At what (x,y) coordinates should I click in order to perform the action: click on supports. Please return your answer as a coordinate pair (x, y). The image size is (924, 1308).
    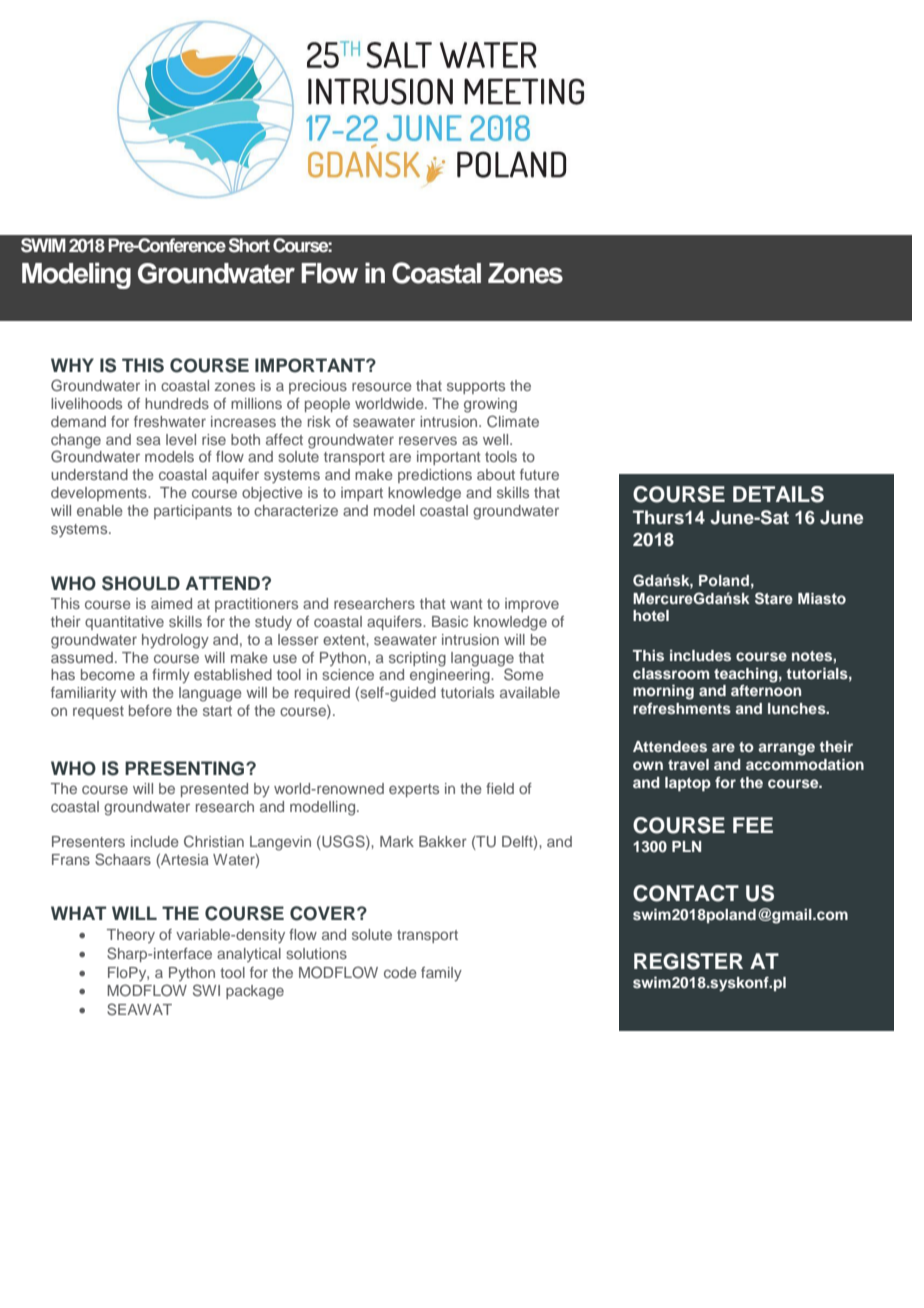
    Looking at the image, I should click on (476, 387).
